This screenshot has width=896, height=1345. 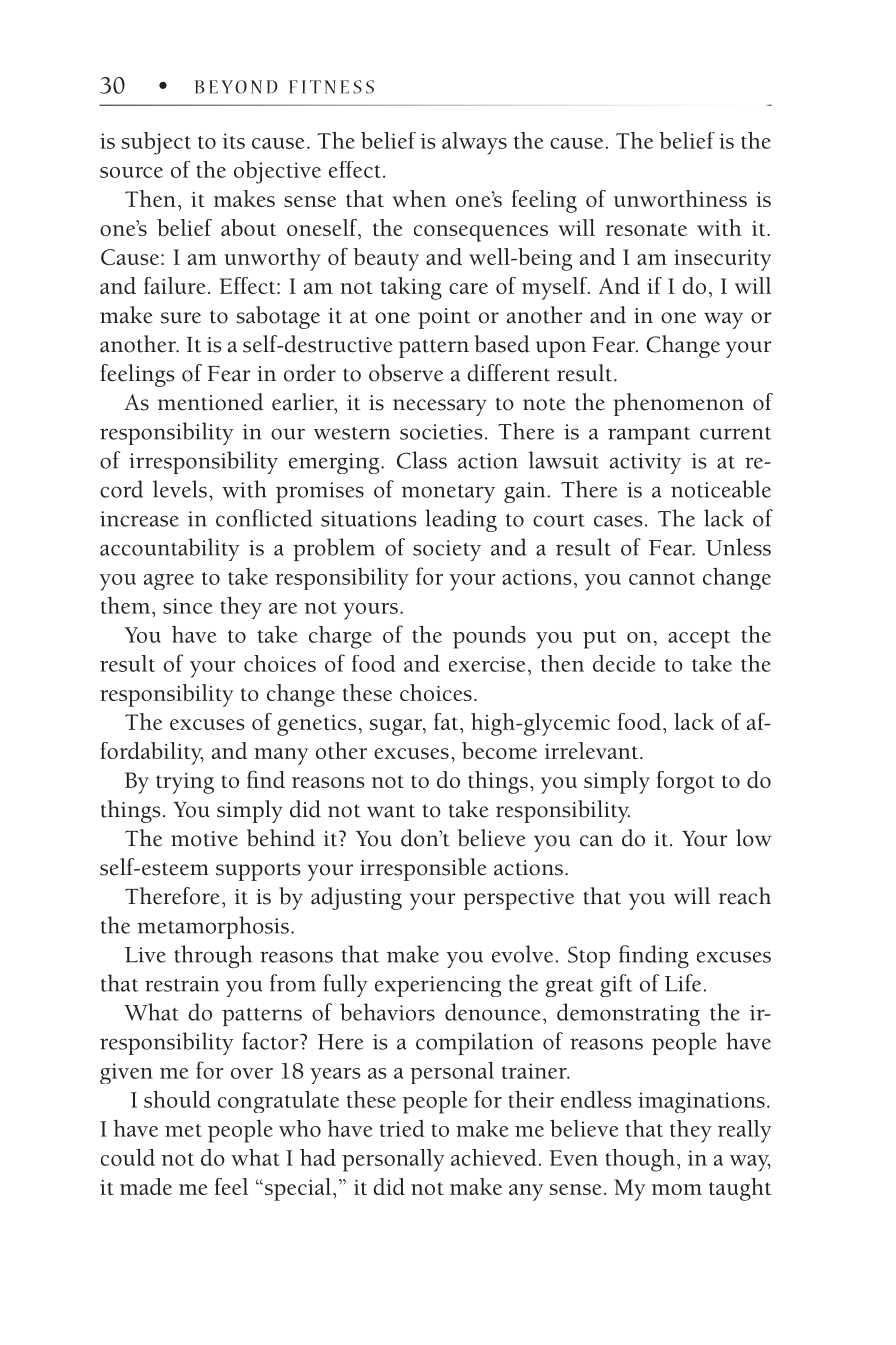 I want to click on irresponsible, so click(x=423, y=869).
